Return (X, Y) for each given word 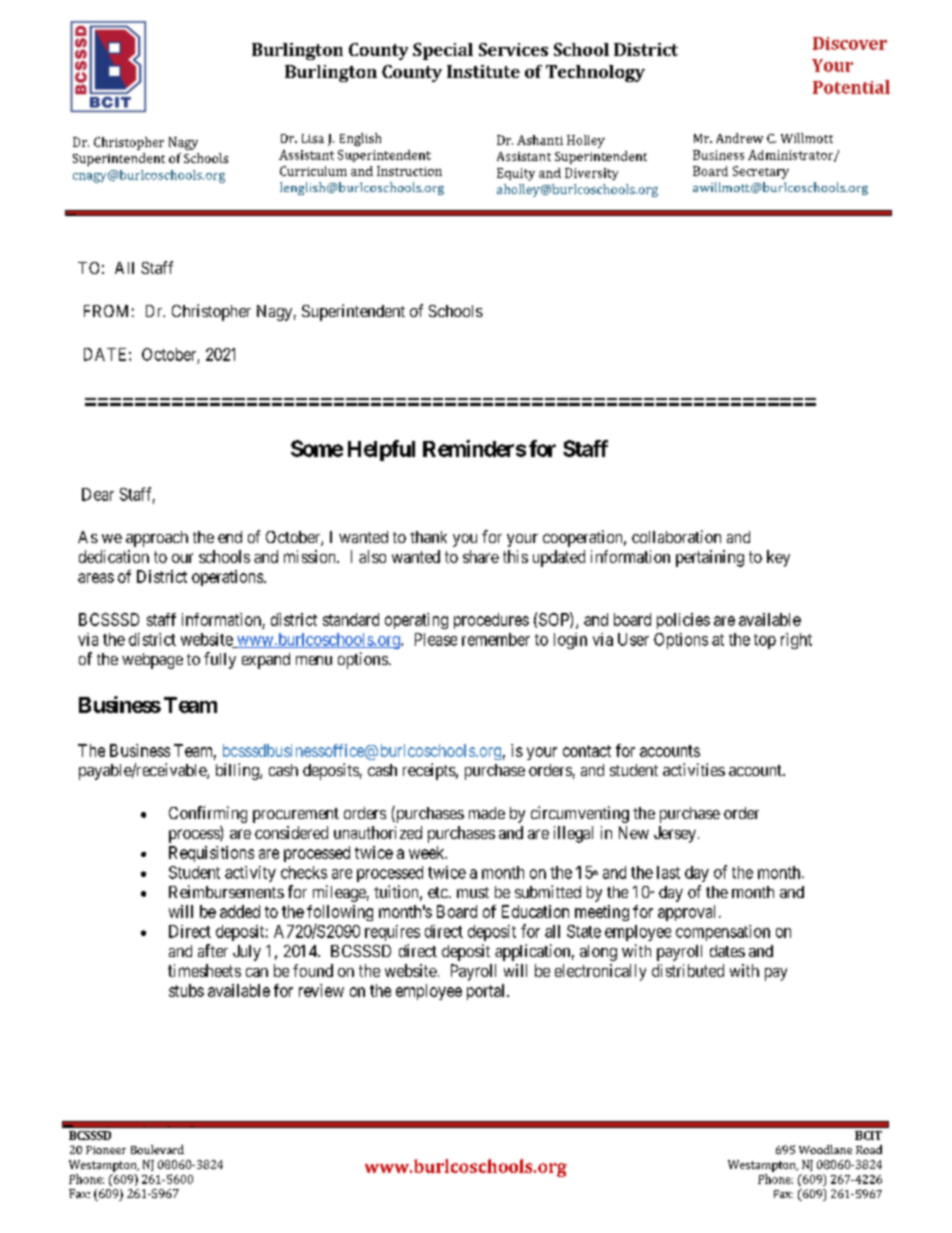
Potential (851, 87)
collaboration (676, 536)
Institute (483, 71)
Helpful (381, 450)
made (487, 813)
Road (869, 1149)
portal (487, 992)
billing (238, 771)
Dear (98, 494)
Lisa (313, 138)
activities (694, 769)
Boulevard (157, 1149)
